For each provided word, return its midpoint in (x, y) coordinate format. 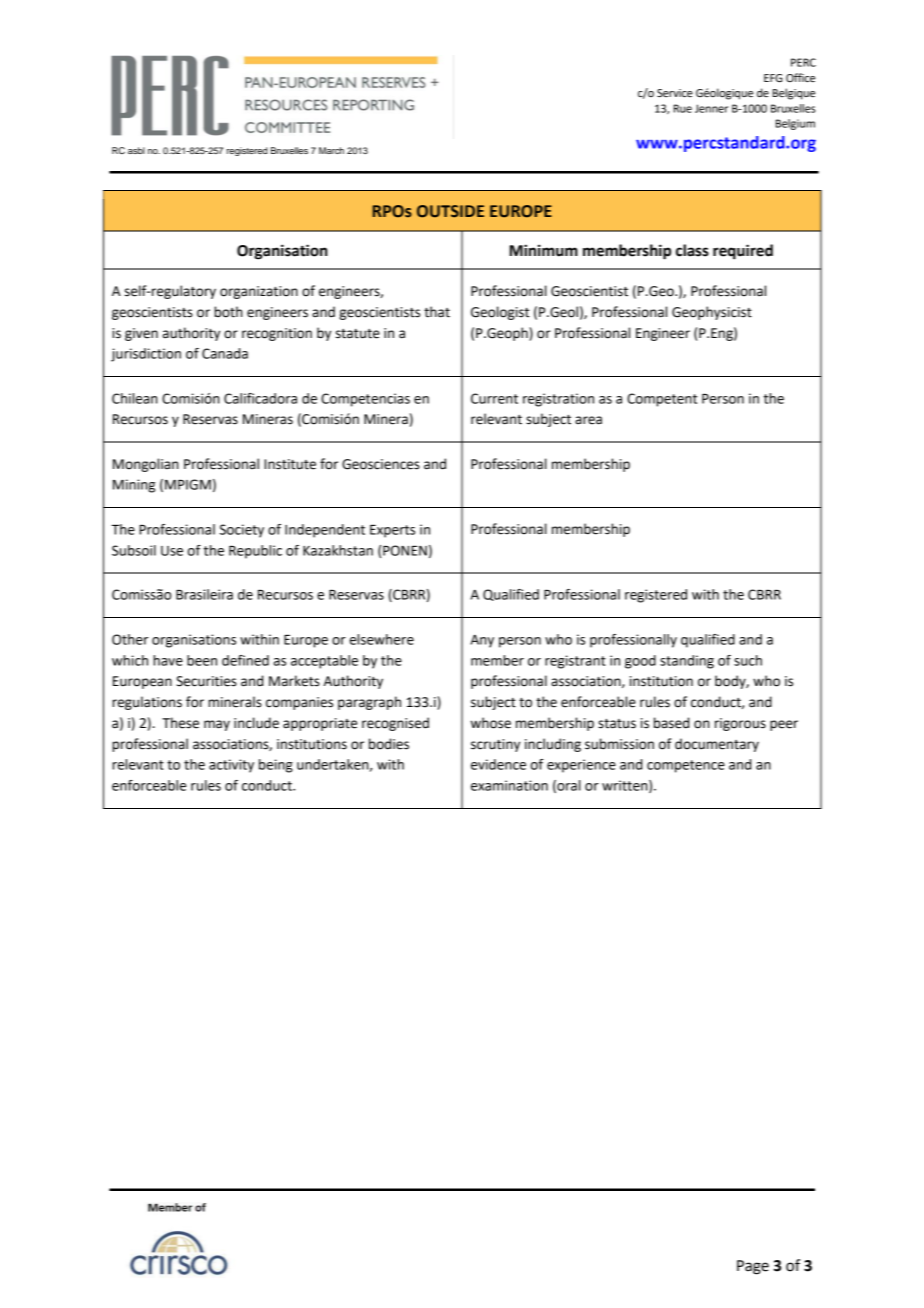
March (331, 150)
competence (686, 766)
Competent (662, 400)
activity (231, 766)
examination (509, 785)
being (276, 766)
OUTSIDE (450, 211)
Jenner (711, 108)
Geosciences (381, 464)
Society (242, 531)
